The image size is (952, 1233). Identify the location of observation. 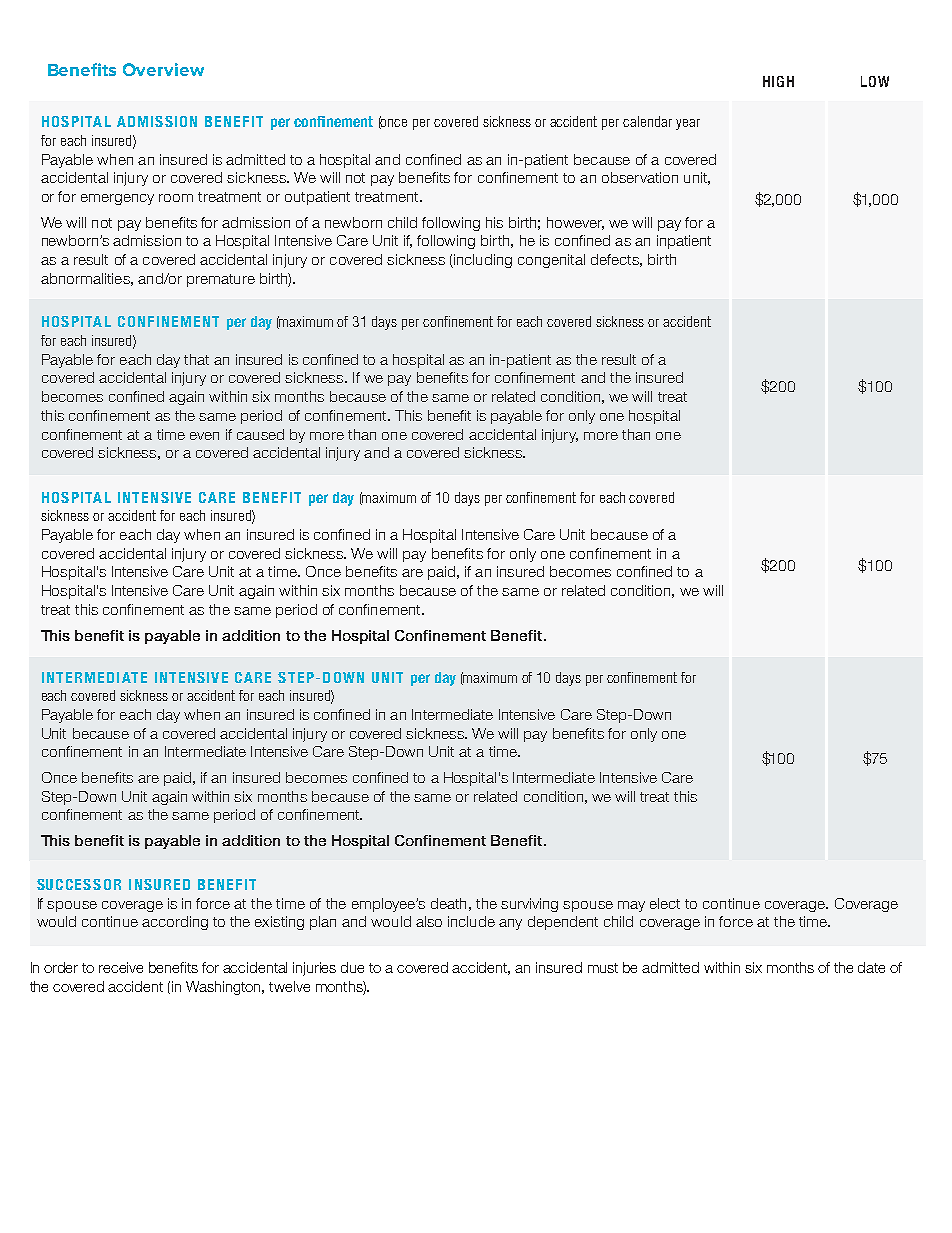
(640, 177).
